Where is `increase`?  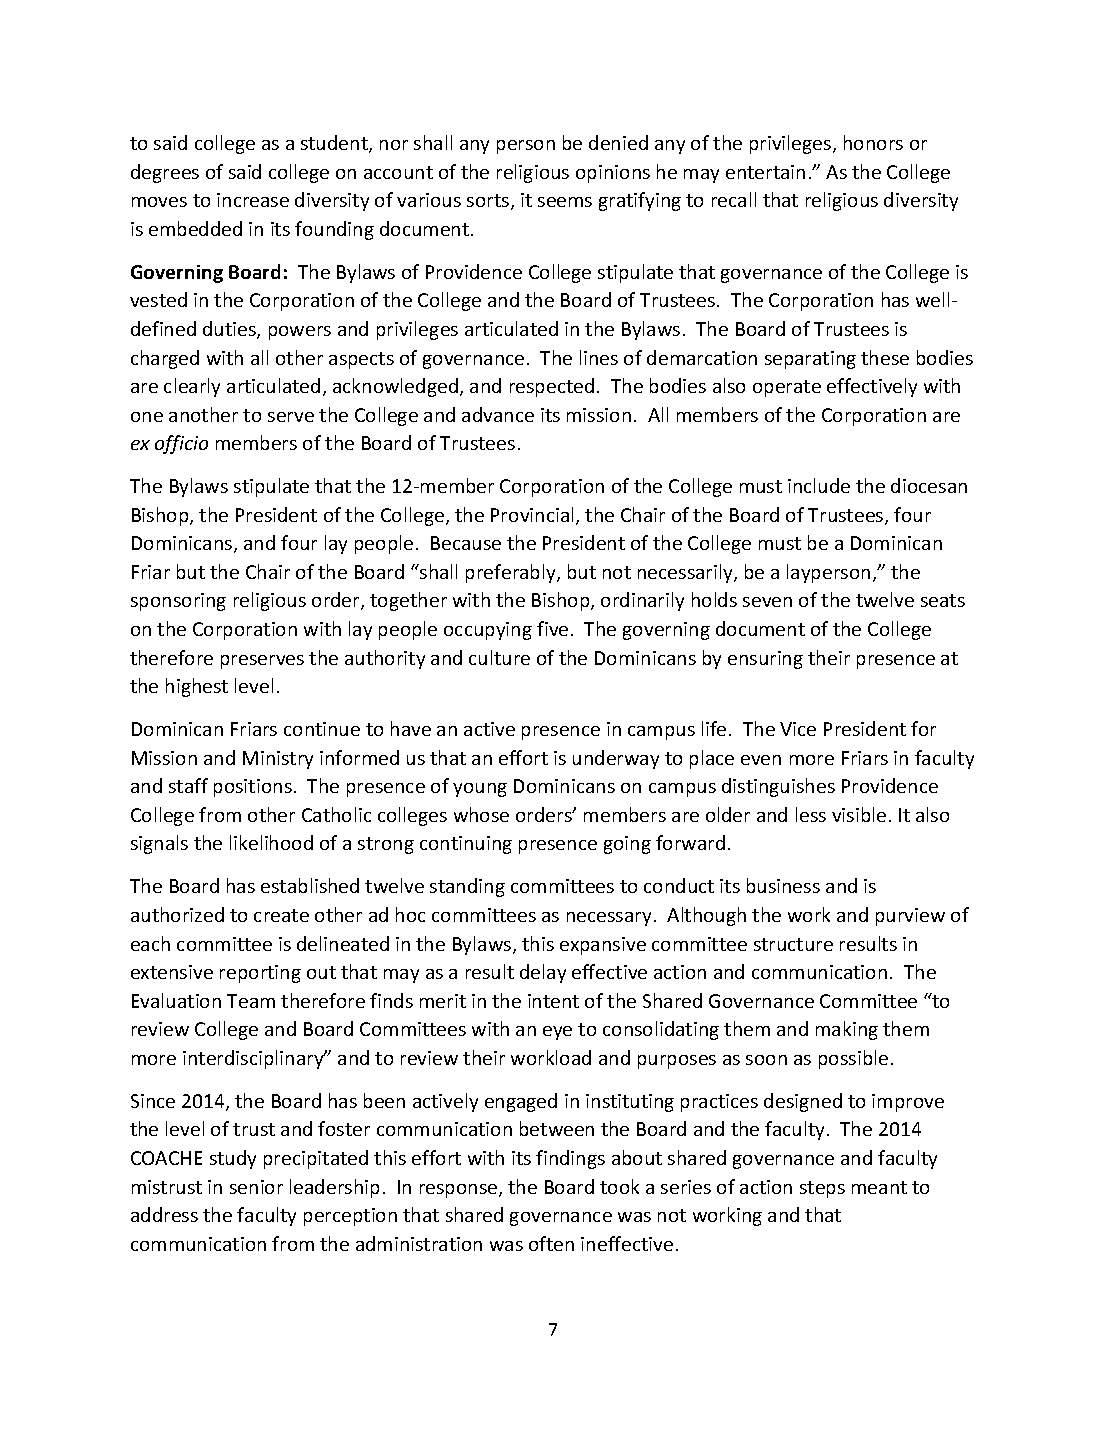
increase is located at coordinates (253, 200).
